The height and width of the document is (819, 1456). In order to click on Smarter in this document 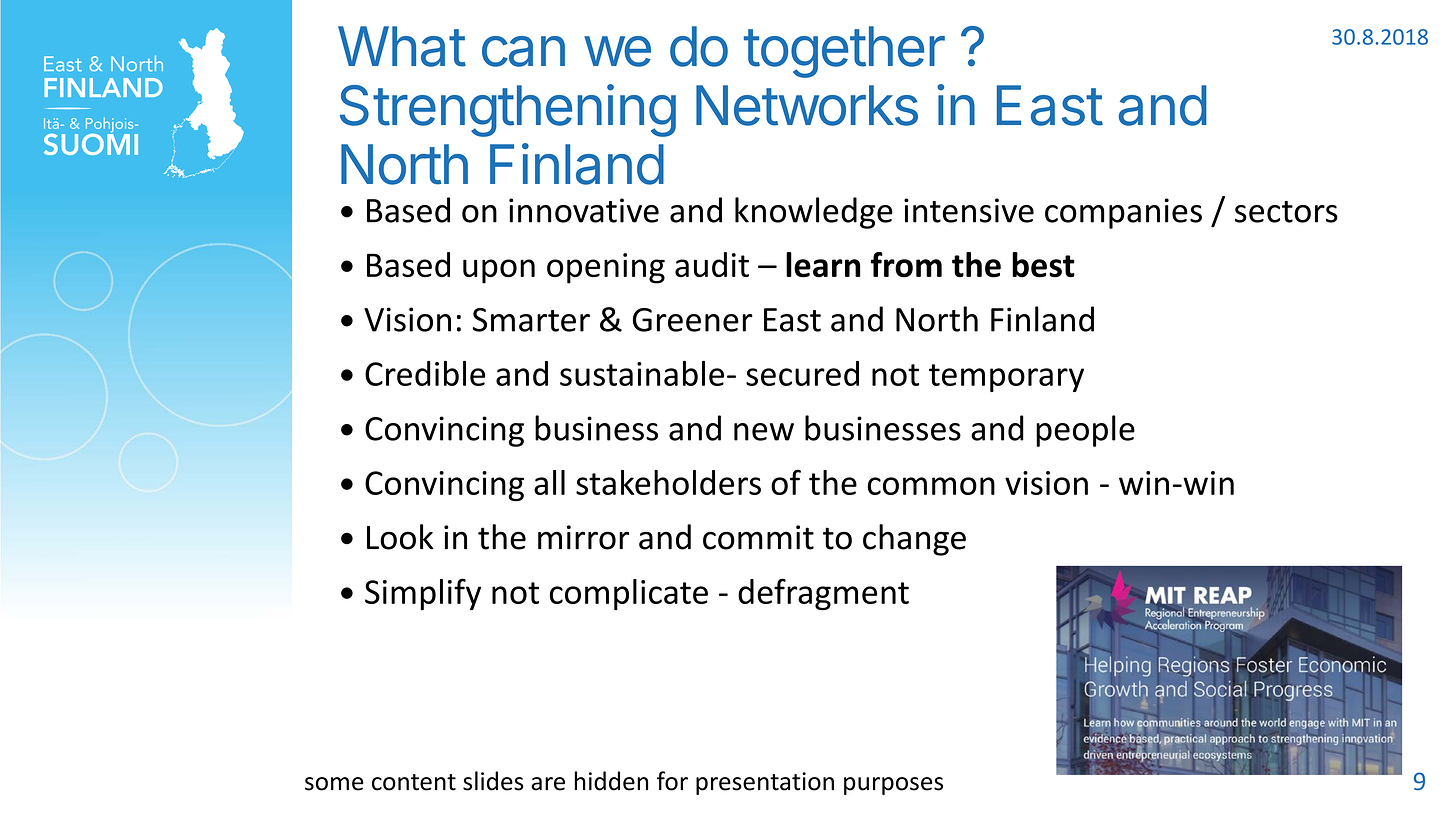, I will do `click(531, 320)`.
